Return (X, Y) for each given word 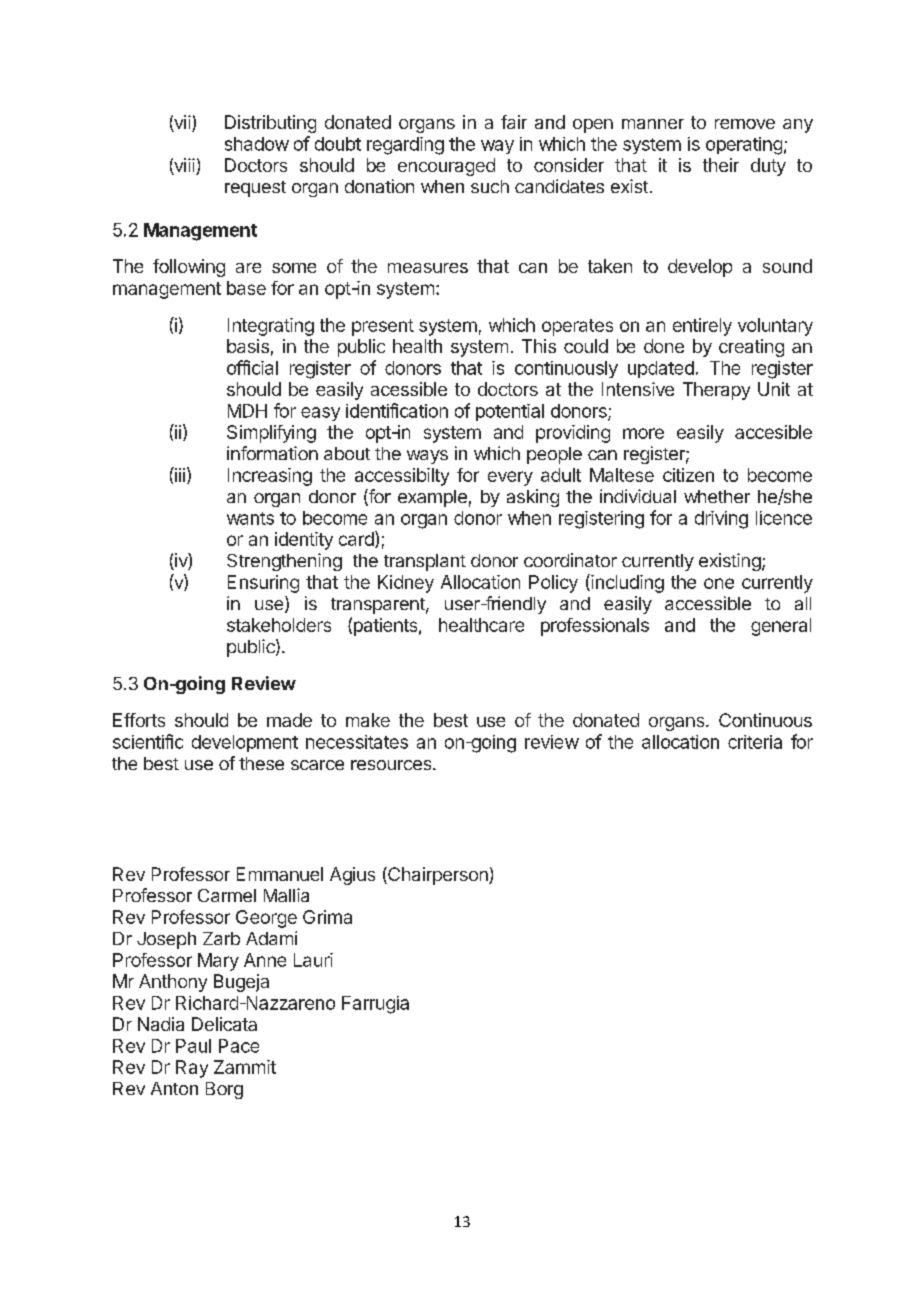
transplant (425, 562)
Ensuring (263, 584)
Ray (192, 1069)
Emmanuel (280, 874)
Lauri (313, 960)
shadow (257, 144)
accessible (708, 603)
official (252, 367)
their (721, 165)
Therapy (716, 391)
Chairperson (438, 876)
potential (510, 412)
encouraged (446, 167)
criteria (755, 742)
